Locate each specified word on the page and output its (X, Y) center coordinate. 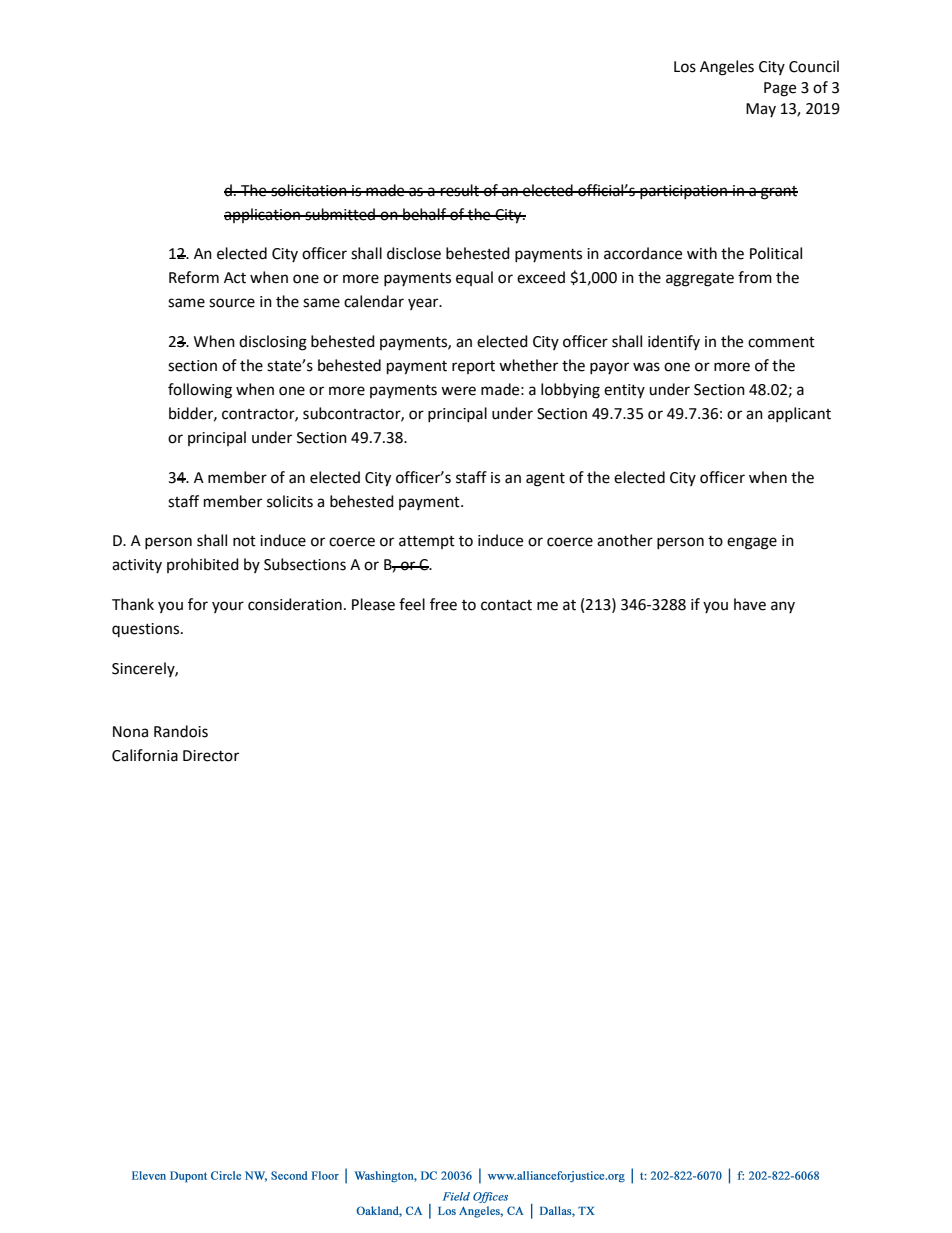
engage (752, 543)
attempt (427, 542)
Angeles (727, 68)
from (755, 277)
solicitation (309, 190)
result (460, 190)
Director (211, 756)
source (232, 303)
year (424, 304)
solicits (290, 501)
